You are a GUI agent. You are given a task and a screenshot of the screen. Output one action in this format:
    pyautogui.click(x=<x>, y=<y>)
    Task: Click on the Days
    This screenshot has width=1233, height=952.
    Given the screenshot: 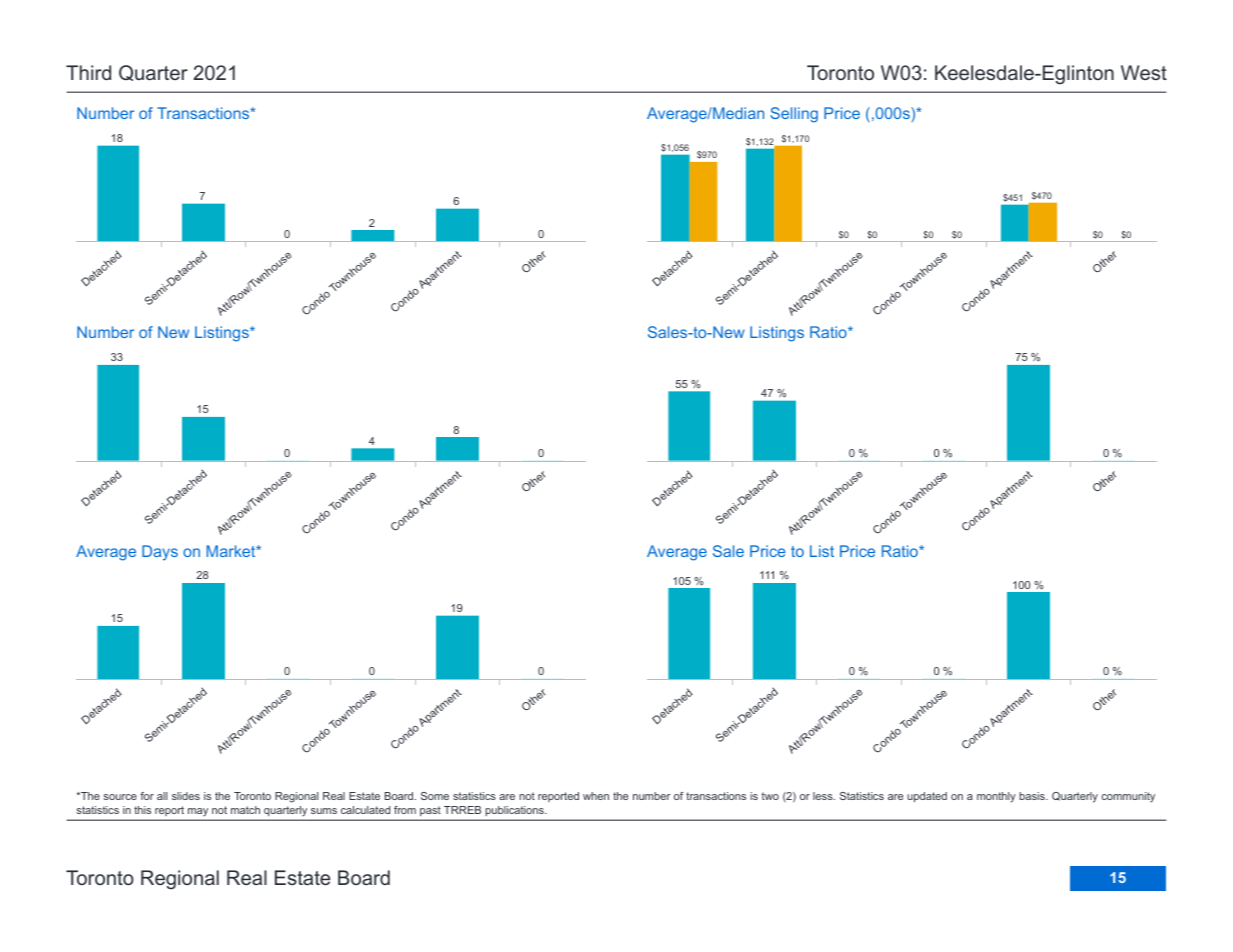 What is the action you would take?
    pyautogui.click(x=160, y=553)
